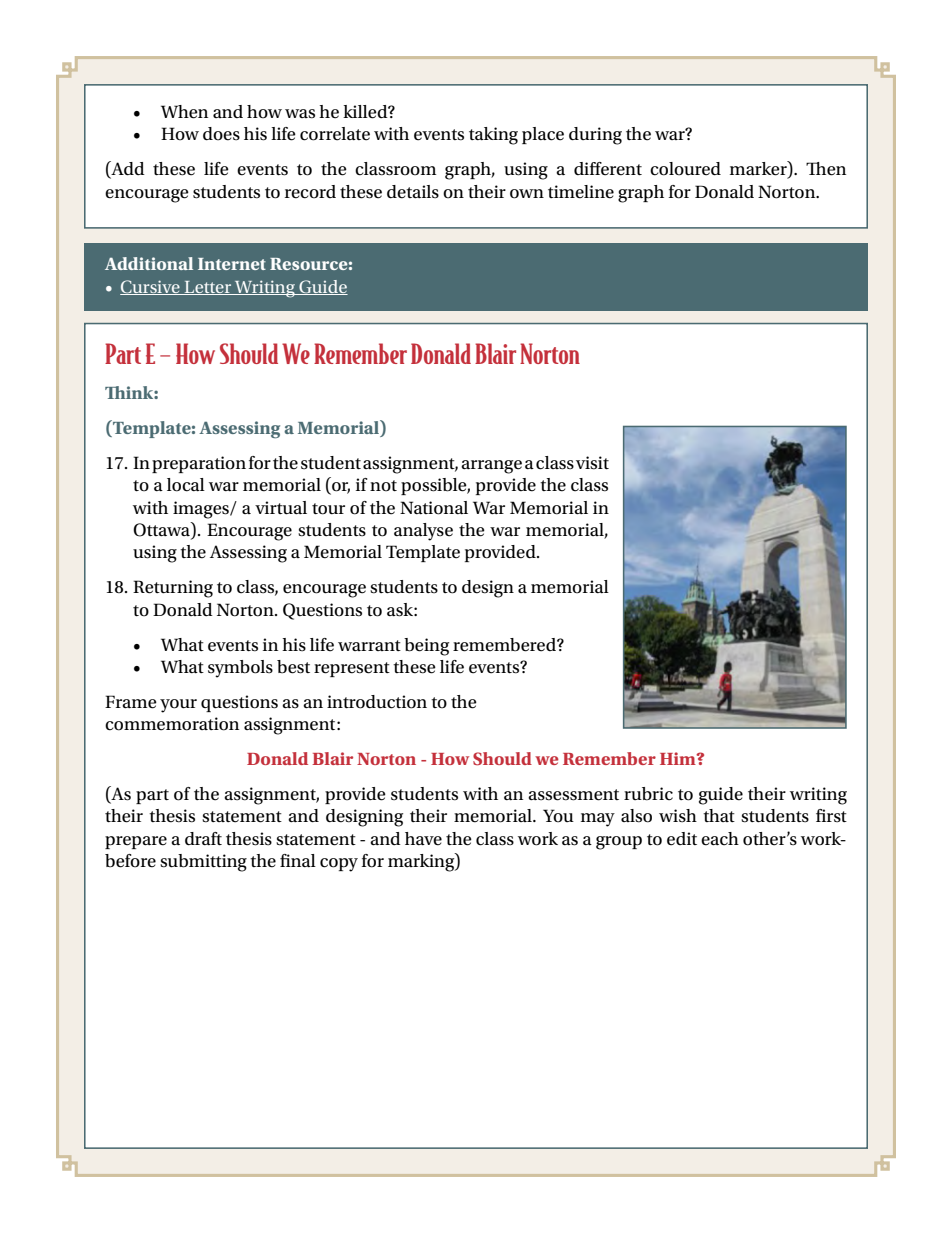 This document has width=952, height=1233. What do you see at coordinates (493, 136) in the document?
I see `taking` at bounding box center [493, 136].
